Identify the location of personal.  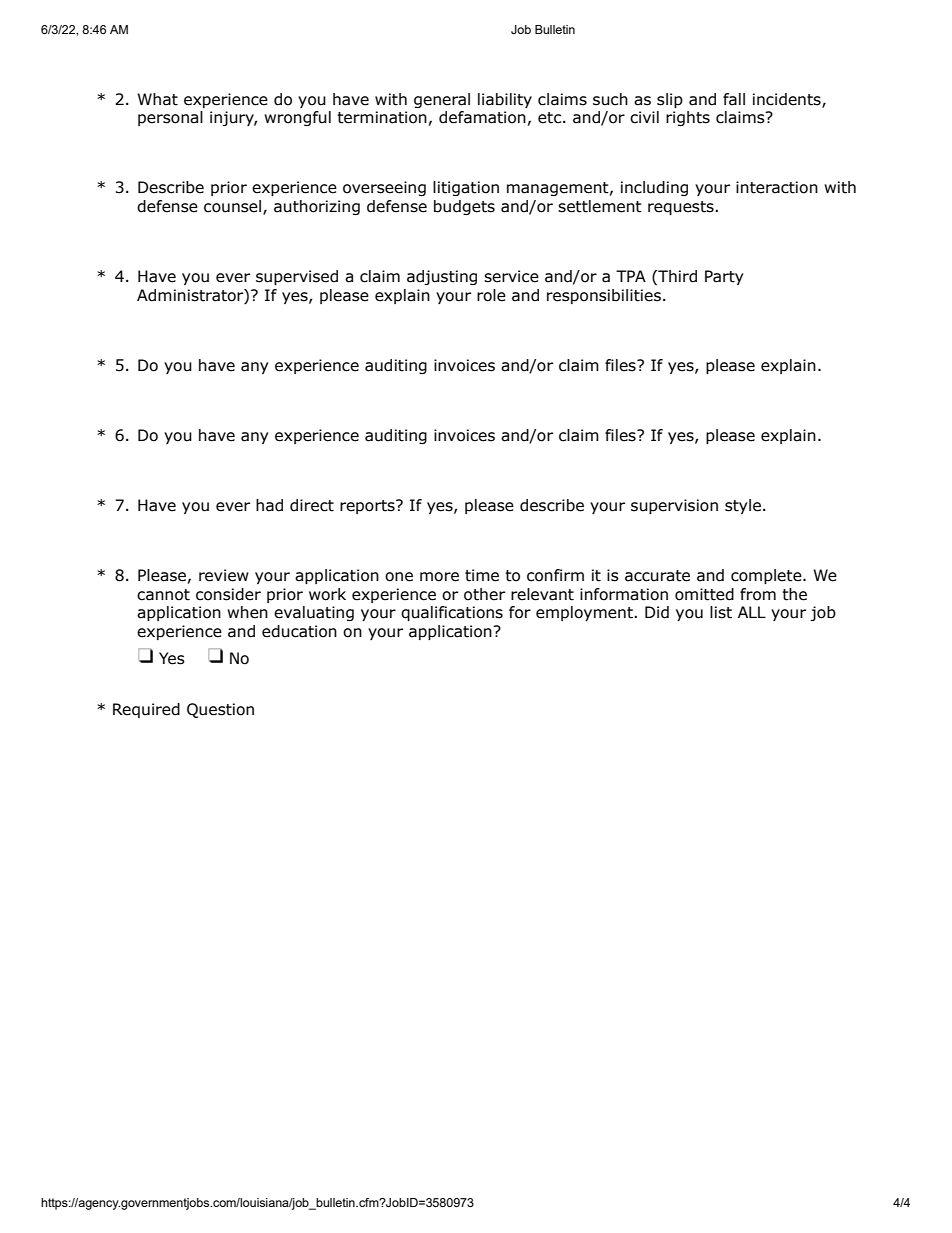
(170, 118).
